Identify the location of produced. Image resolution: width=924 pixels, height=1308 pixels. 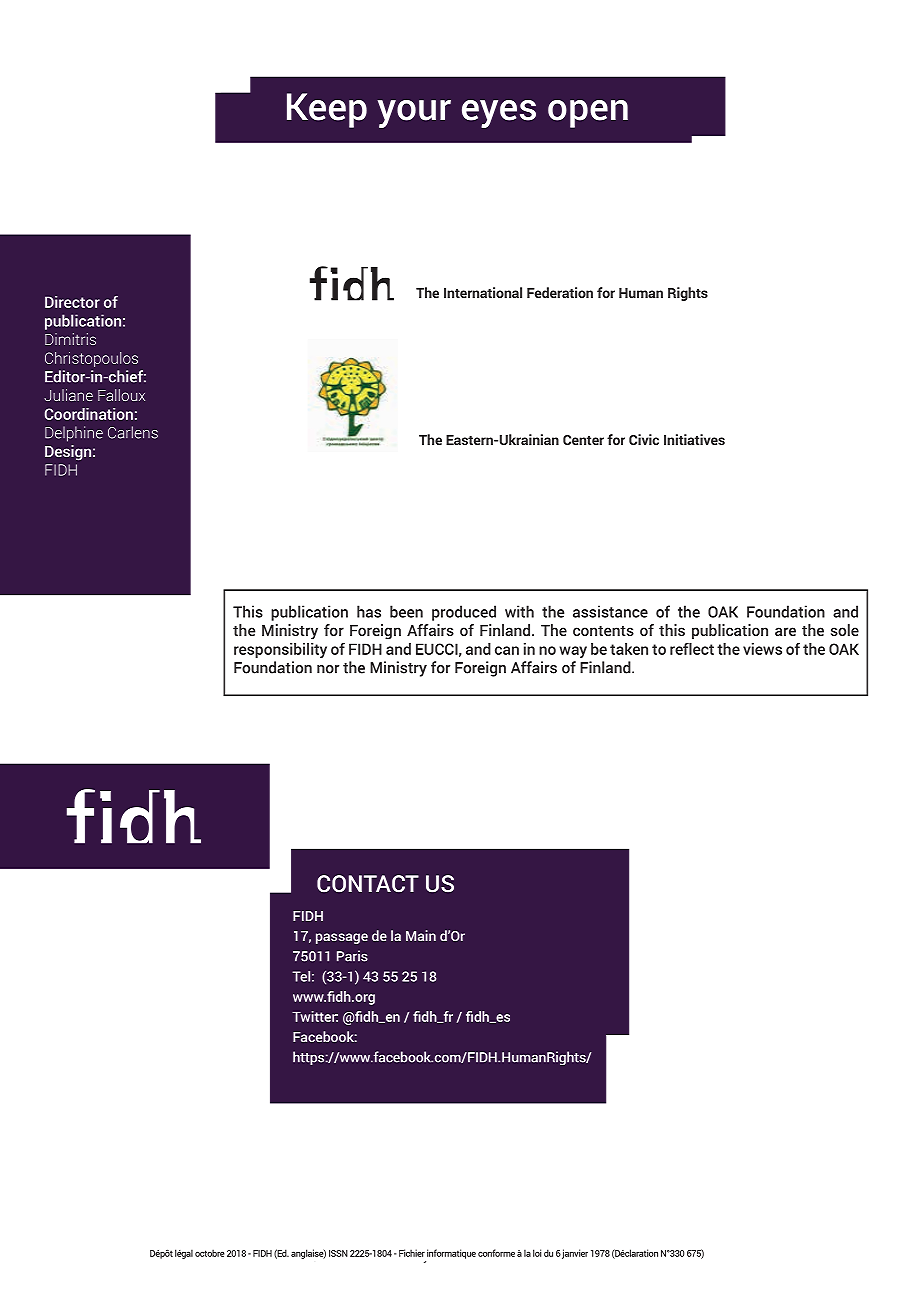
(464, 613).
